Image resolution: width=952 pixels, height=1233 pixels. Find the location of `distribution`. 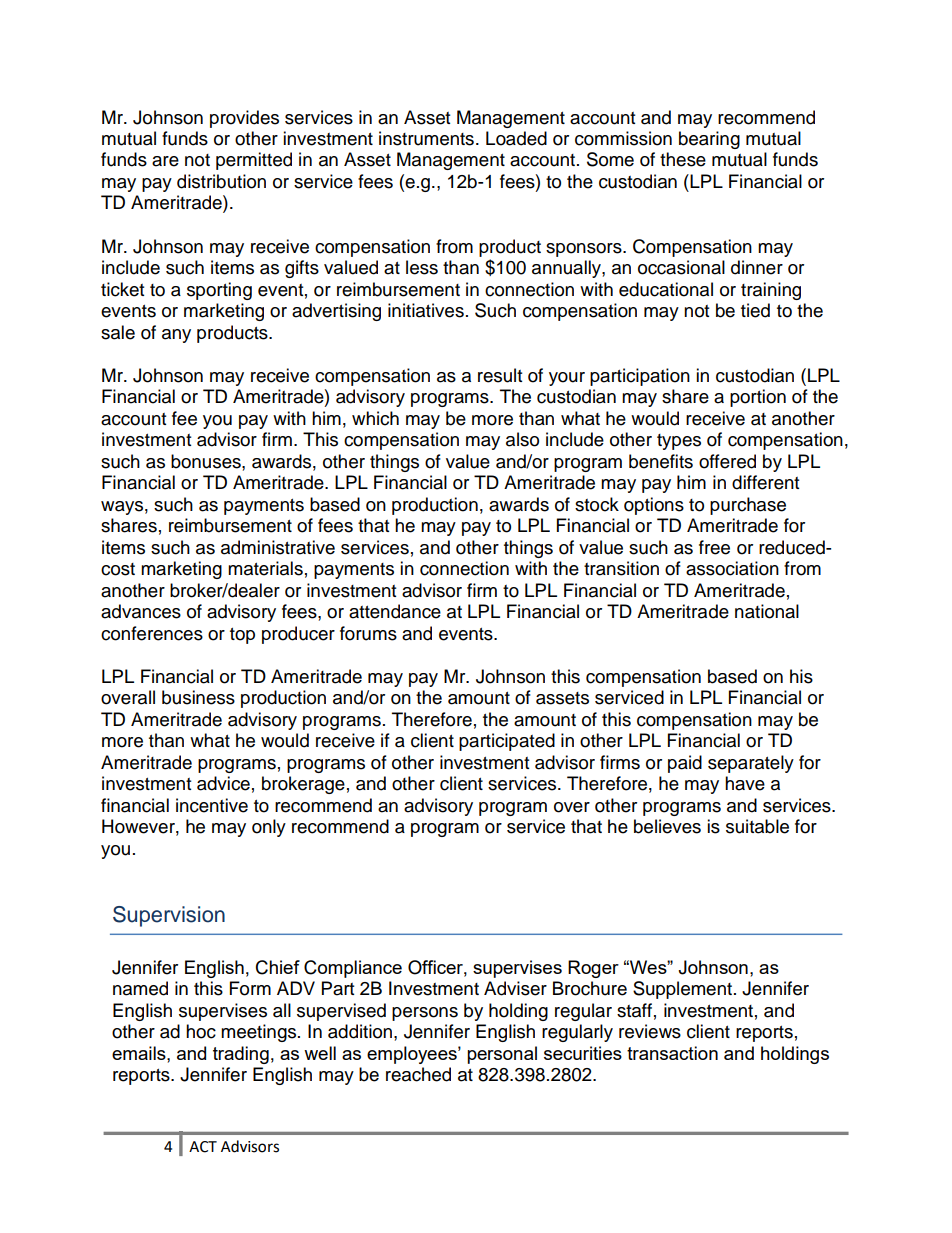

distribution is located at coordinates (221, 181).
